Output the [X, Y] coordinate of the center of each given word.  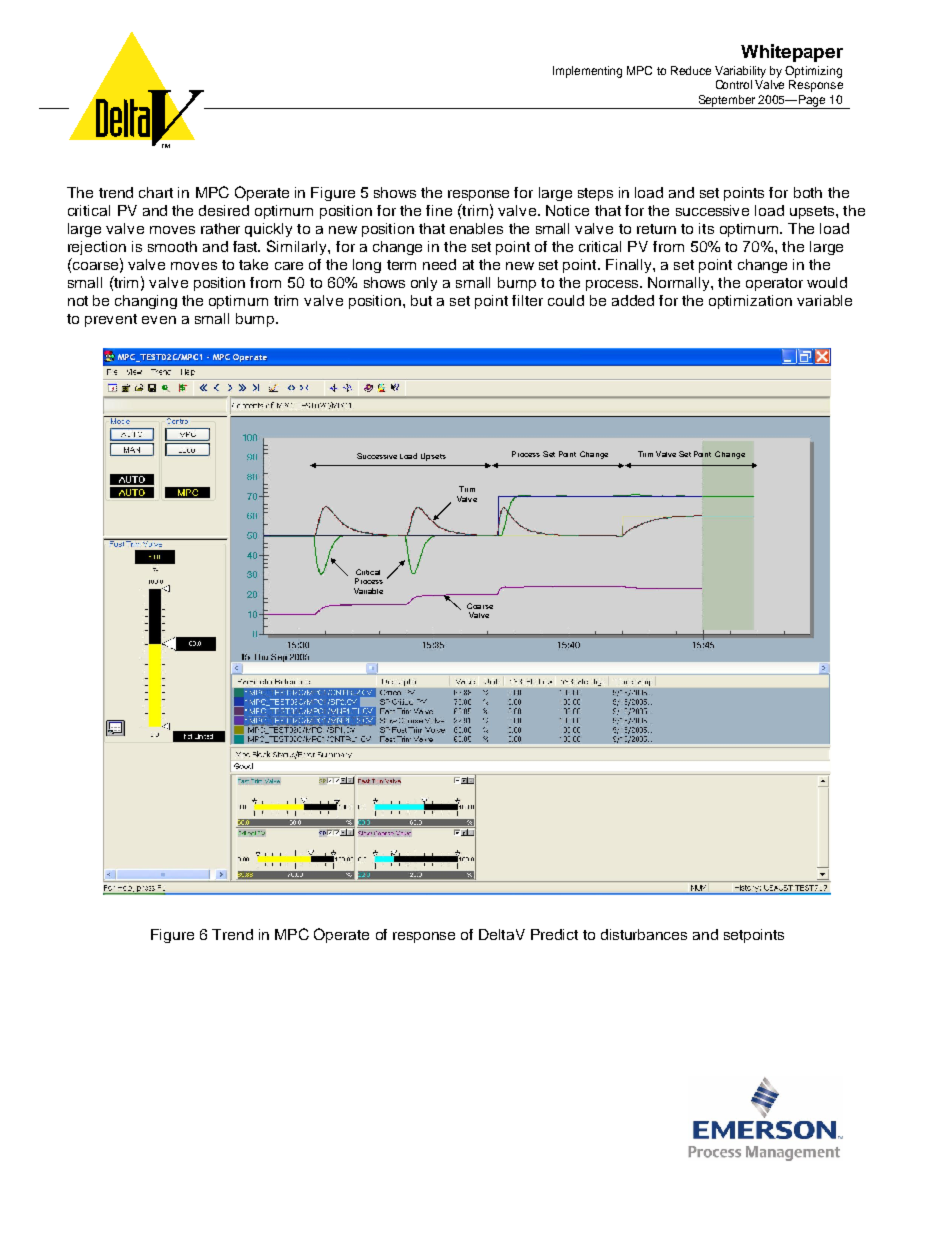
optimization [750, 302]
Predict [554, 934]
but [421, 300]
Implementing [587, 72]
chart [156, 192]
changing [146, 302]
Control [734, 84]
